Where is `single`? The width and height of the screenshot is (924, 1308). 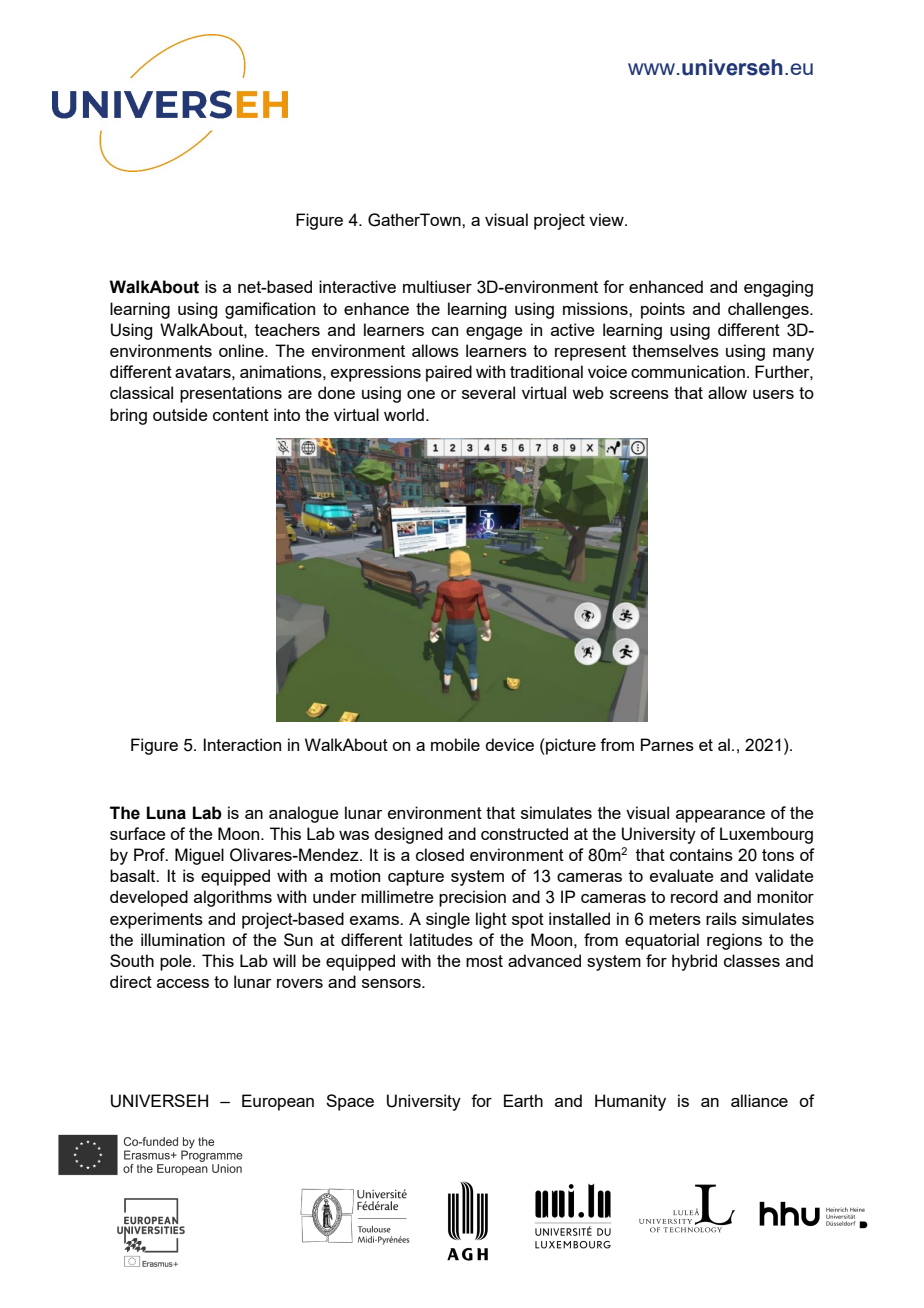 single is located at coordinates (448, 920).
